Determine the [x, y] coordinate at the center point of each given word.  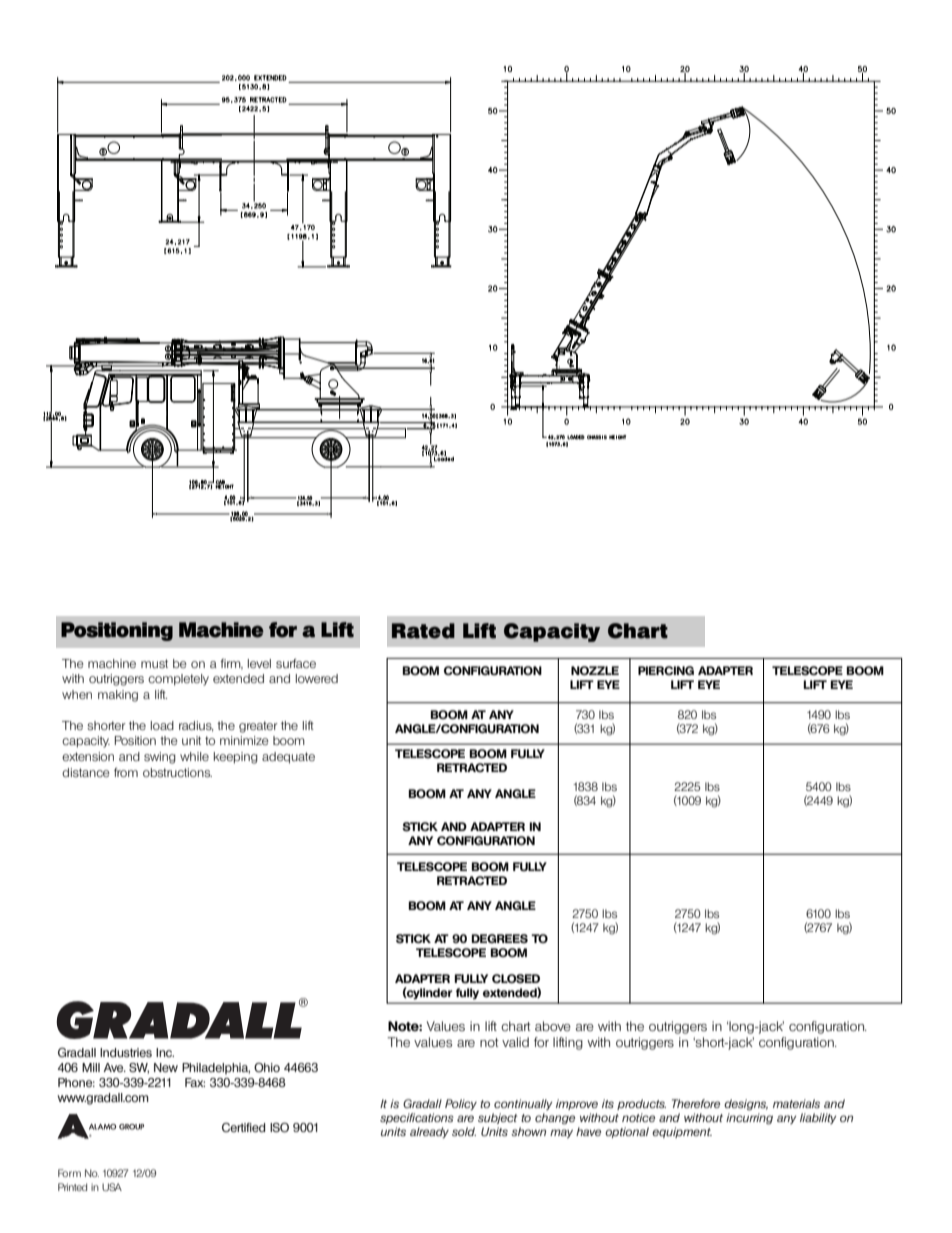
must [154, 663]
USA [112, 1187]
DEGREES [499, 939]
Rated [423, 631]
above [553, 1026]
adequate [288, 758]
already [429, 1132]
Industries [126, 1052]
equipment [682, 1132]
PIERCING [666, 671]
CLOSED [516, 979]
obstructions [177, 773]
